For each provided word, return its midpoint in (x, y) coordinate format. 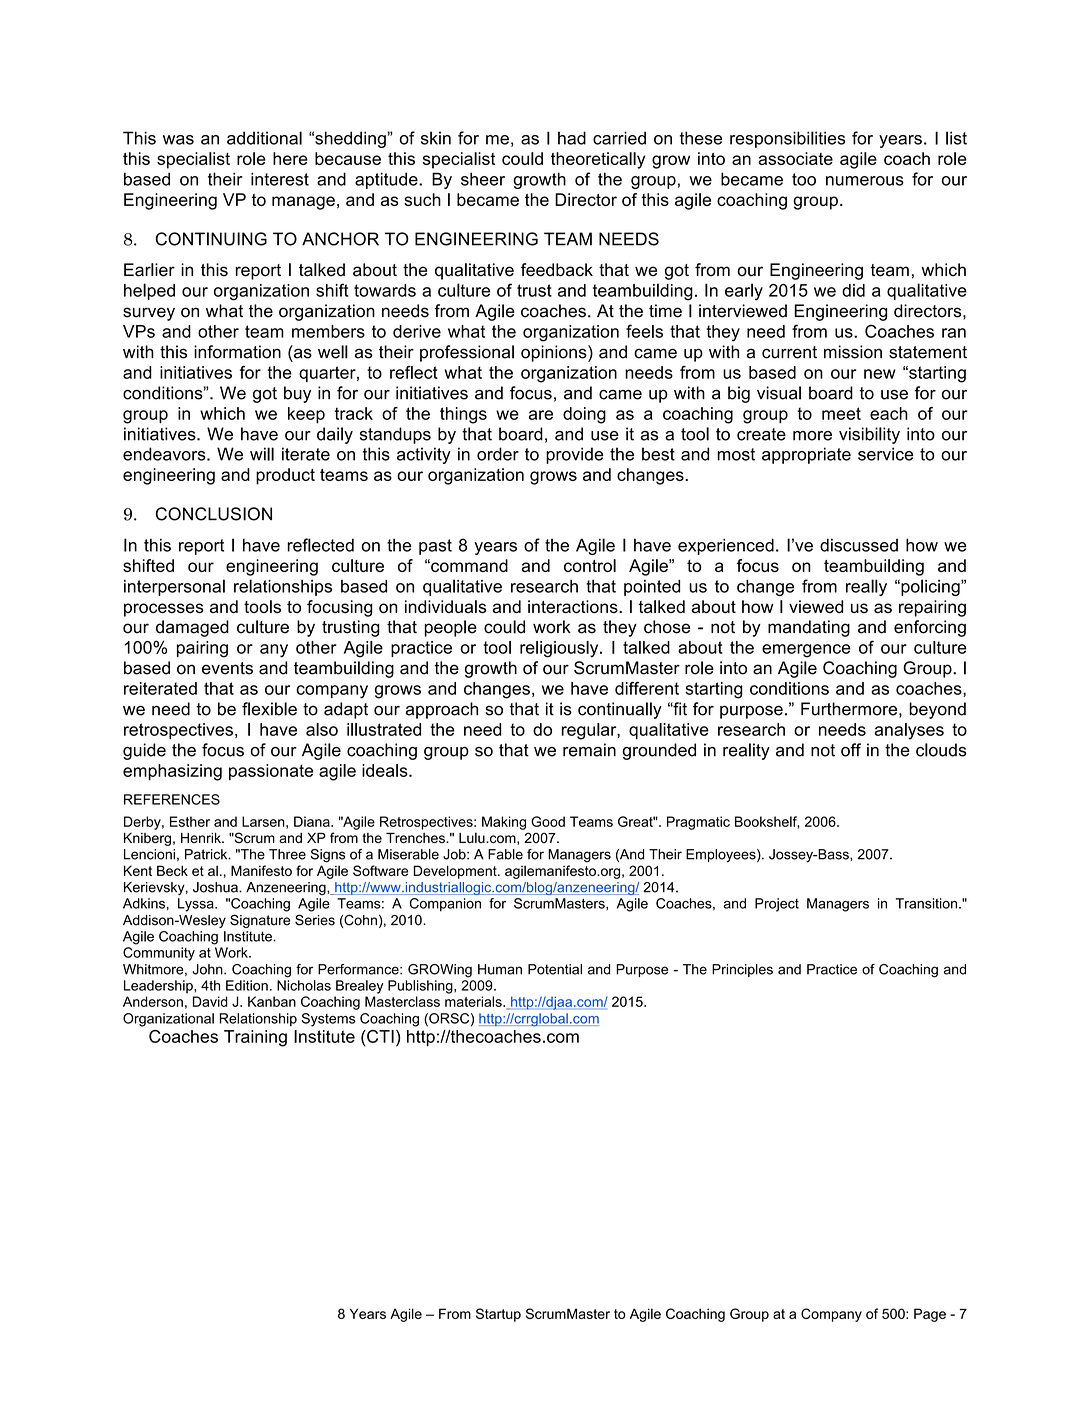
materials (474, 1001)
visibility (869, 435)
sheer (483, 179)
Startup (498, 1315)
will (262, 454)
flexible (269, 709)
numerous (865, 181)
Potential (555, 969)
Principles (742, 970)
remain (589, 750)
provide (574, 455)
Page (930, 1315)
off (851, 750)
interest (280, 179)
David (210, 1001)
